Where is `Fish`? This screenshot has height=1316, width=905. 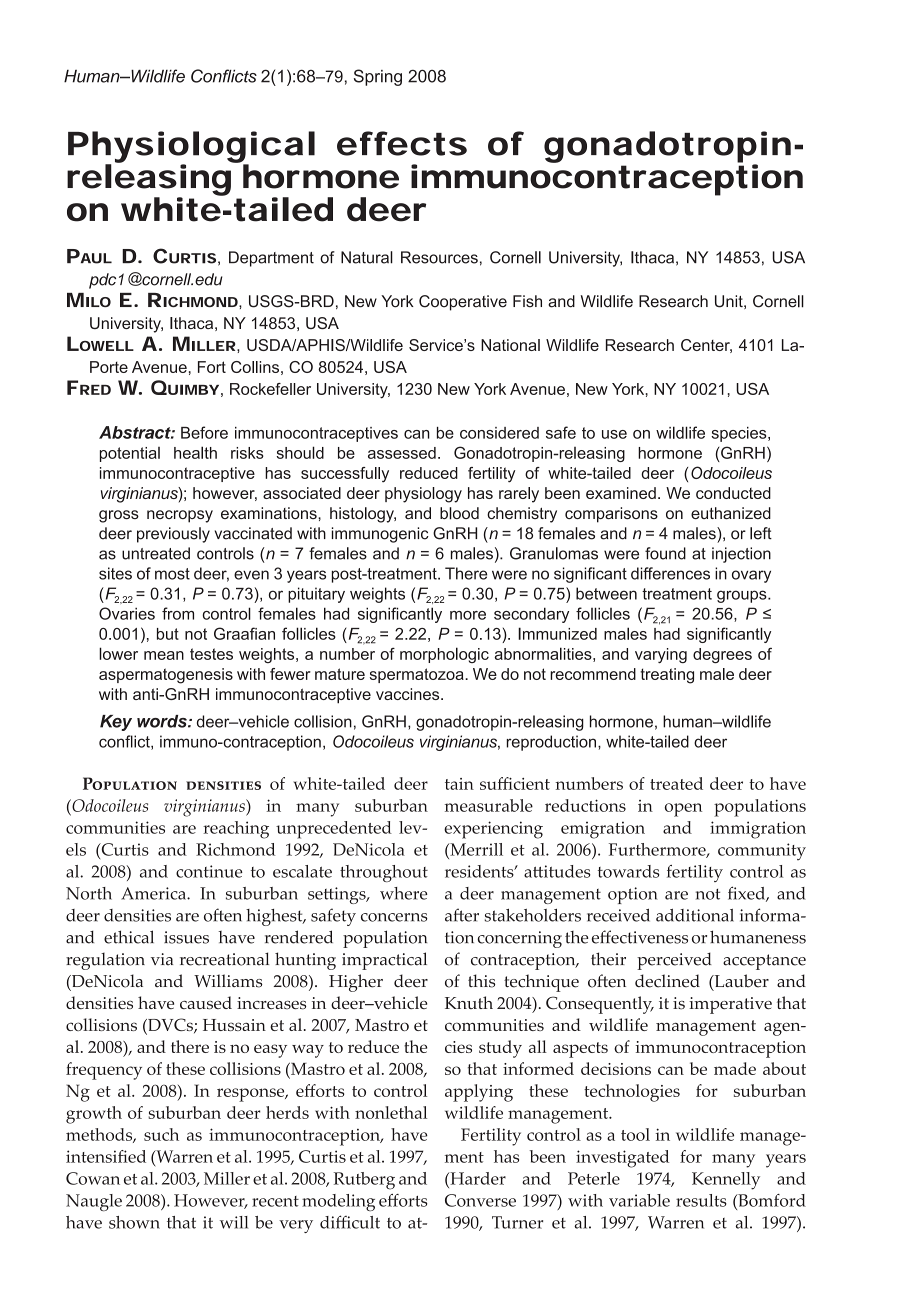
Fish is located at coordinates (527, 301).
